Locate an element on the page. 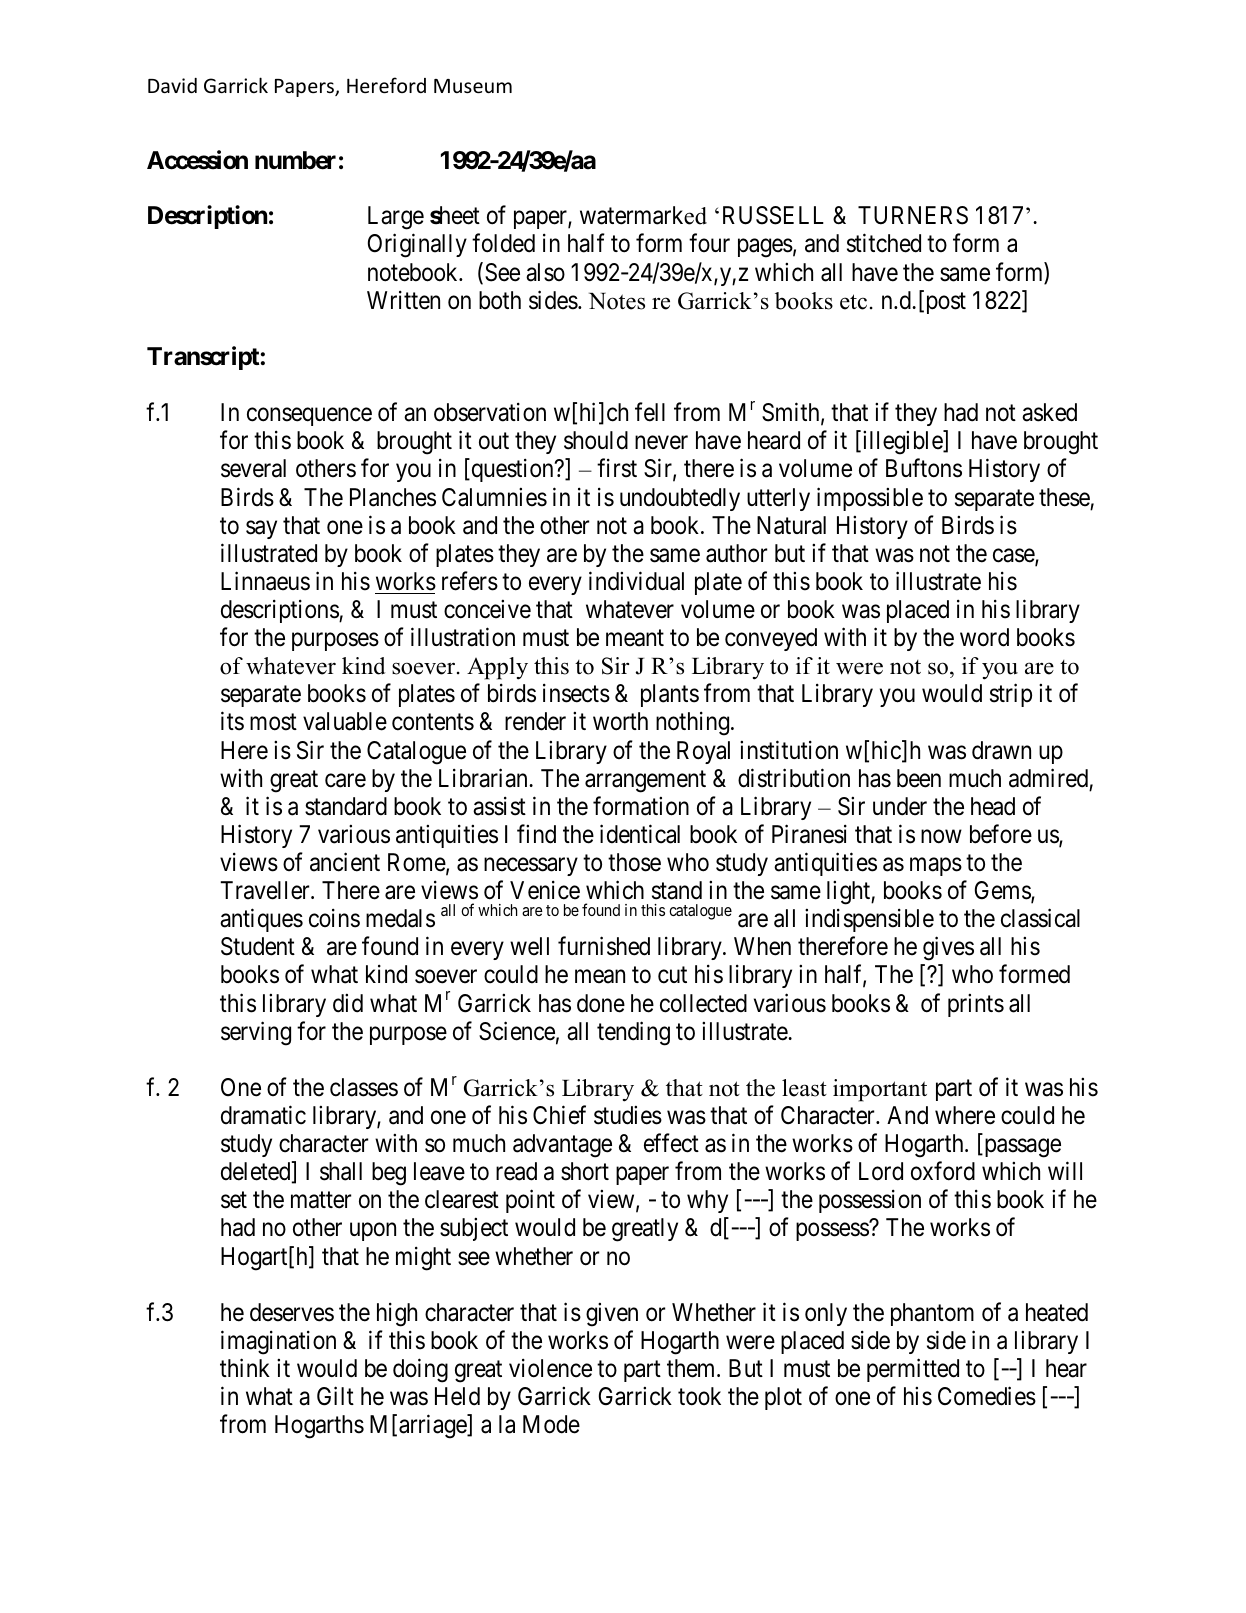 Image resolution: width=1246 pixels, height=1613 pixels. think is located at coordinates (245, 1367).
